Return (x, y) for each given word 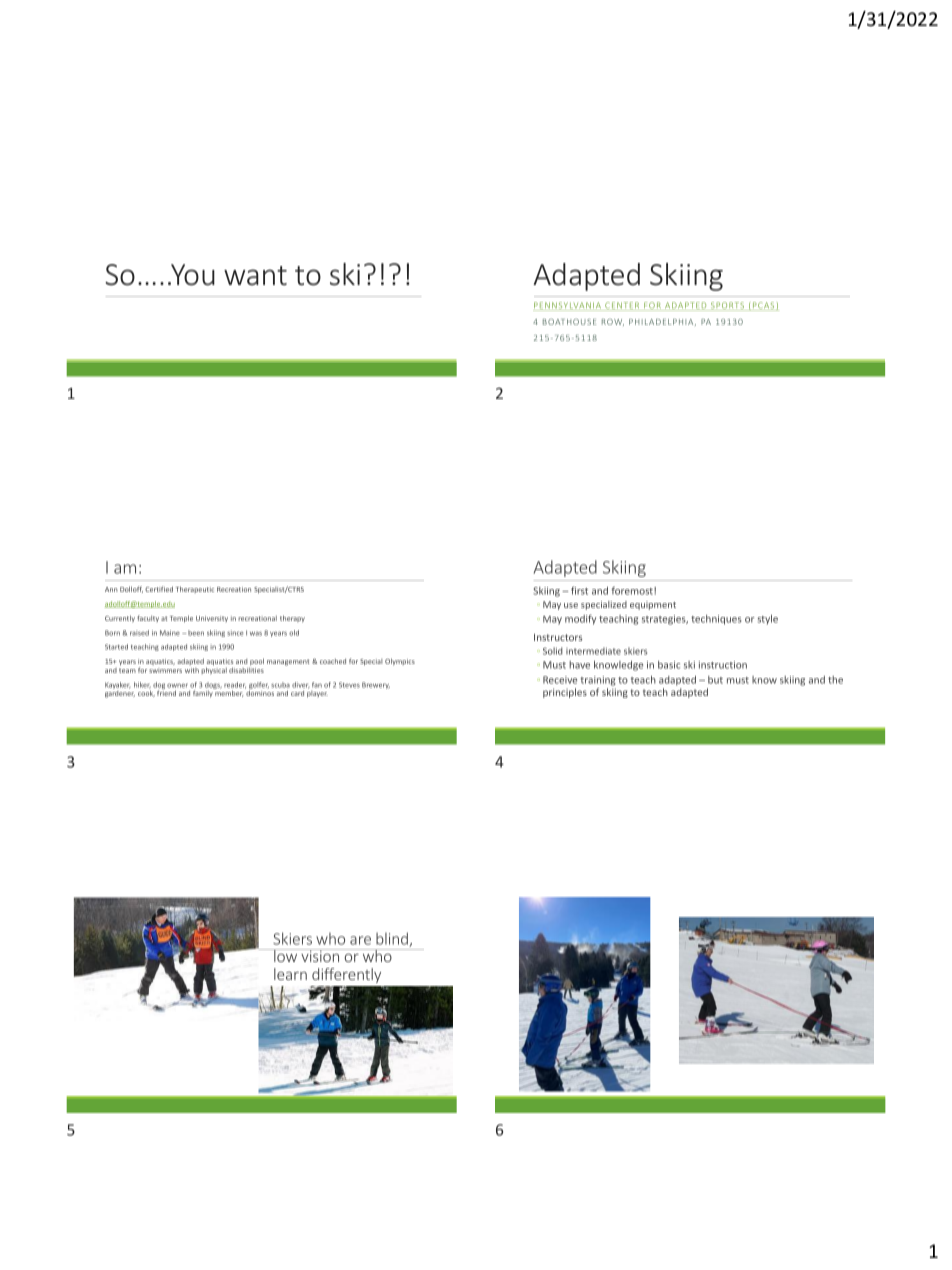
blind (393, 939)
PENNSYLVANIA (568, 306)
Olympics (400, 662)
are (360, 940)
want (255, 276)
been (196, 633)
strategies (665, 620)
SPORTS (727, 306)
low (286, 955)
